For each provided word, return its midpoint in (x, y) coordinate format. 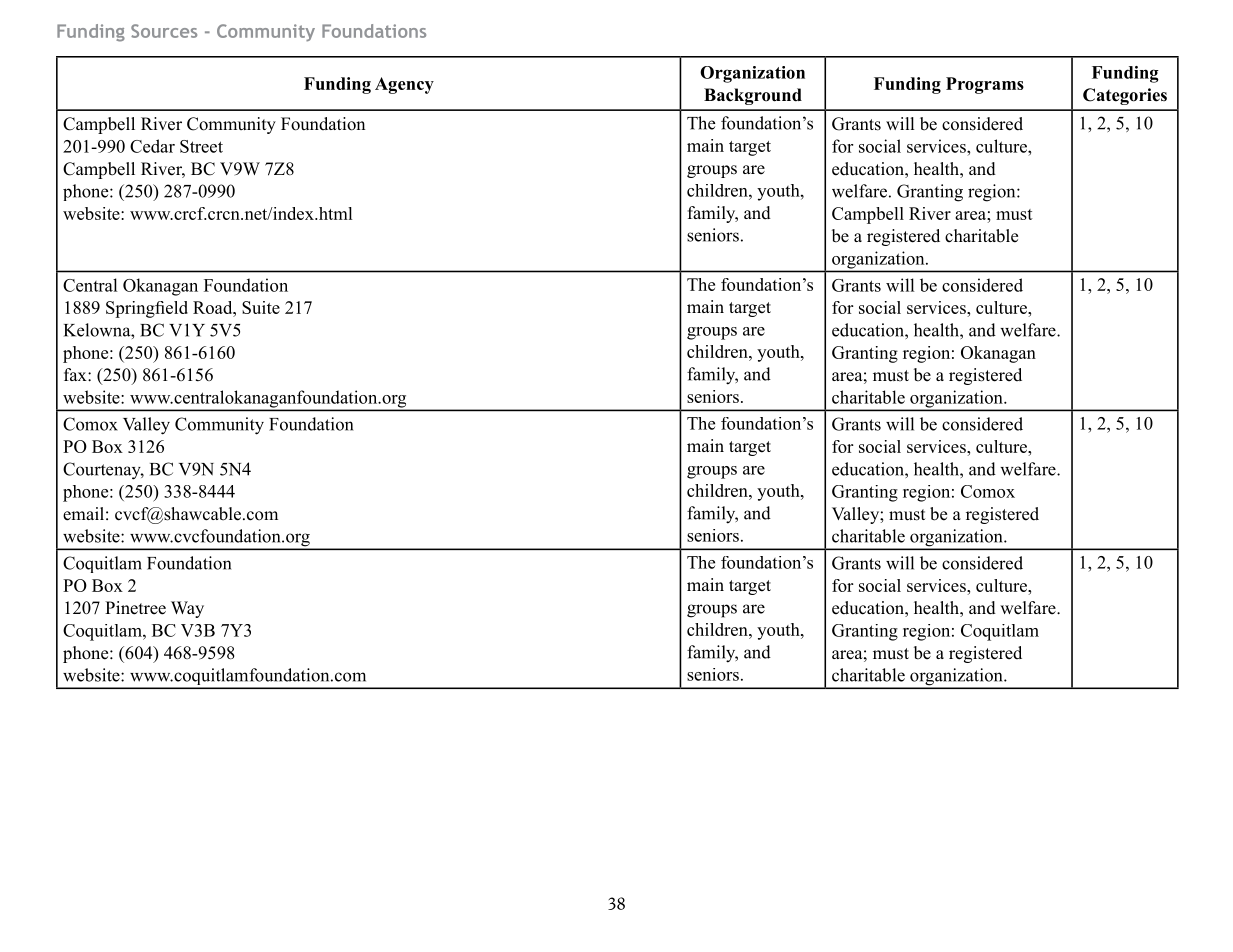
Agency (404, 85)
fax (76, 374)
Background (753, 96)
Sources (164, 31)
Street (201, 146)
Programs (985, 85)
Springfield (147, 309)
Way (187, 609)
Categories (1125, 96)
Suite (261, 307)
